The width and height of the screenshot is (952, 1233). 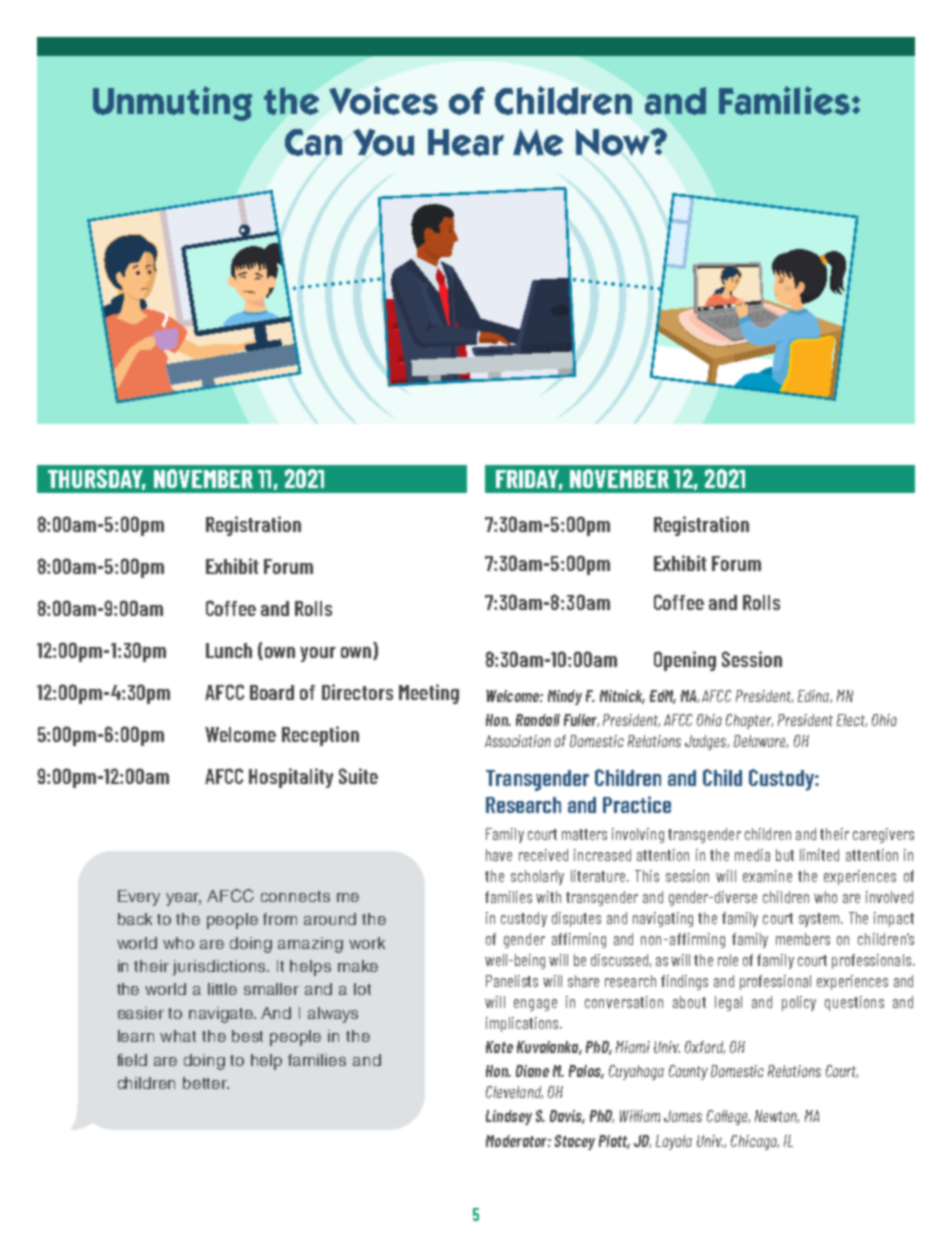 I want to click on better, so click(x=206, y=1083).
